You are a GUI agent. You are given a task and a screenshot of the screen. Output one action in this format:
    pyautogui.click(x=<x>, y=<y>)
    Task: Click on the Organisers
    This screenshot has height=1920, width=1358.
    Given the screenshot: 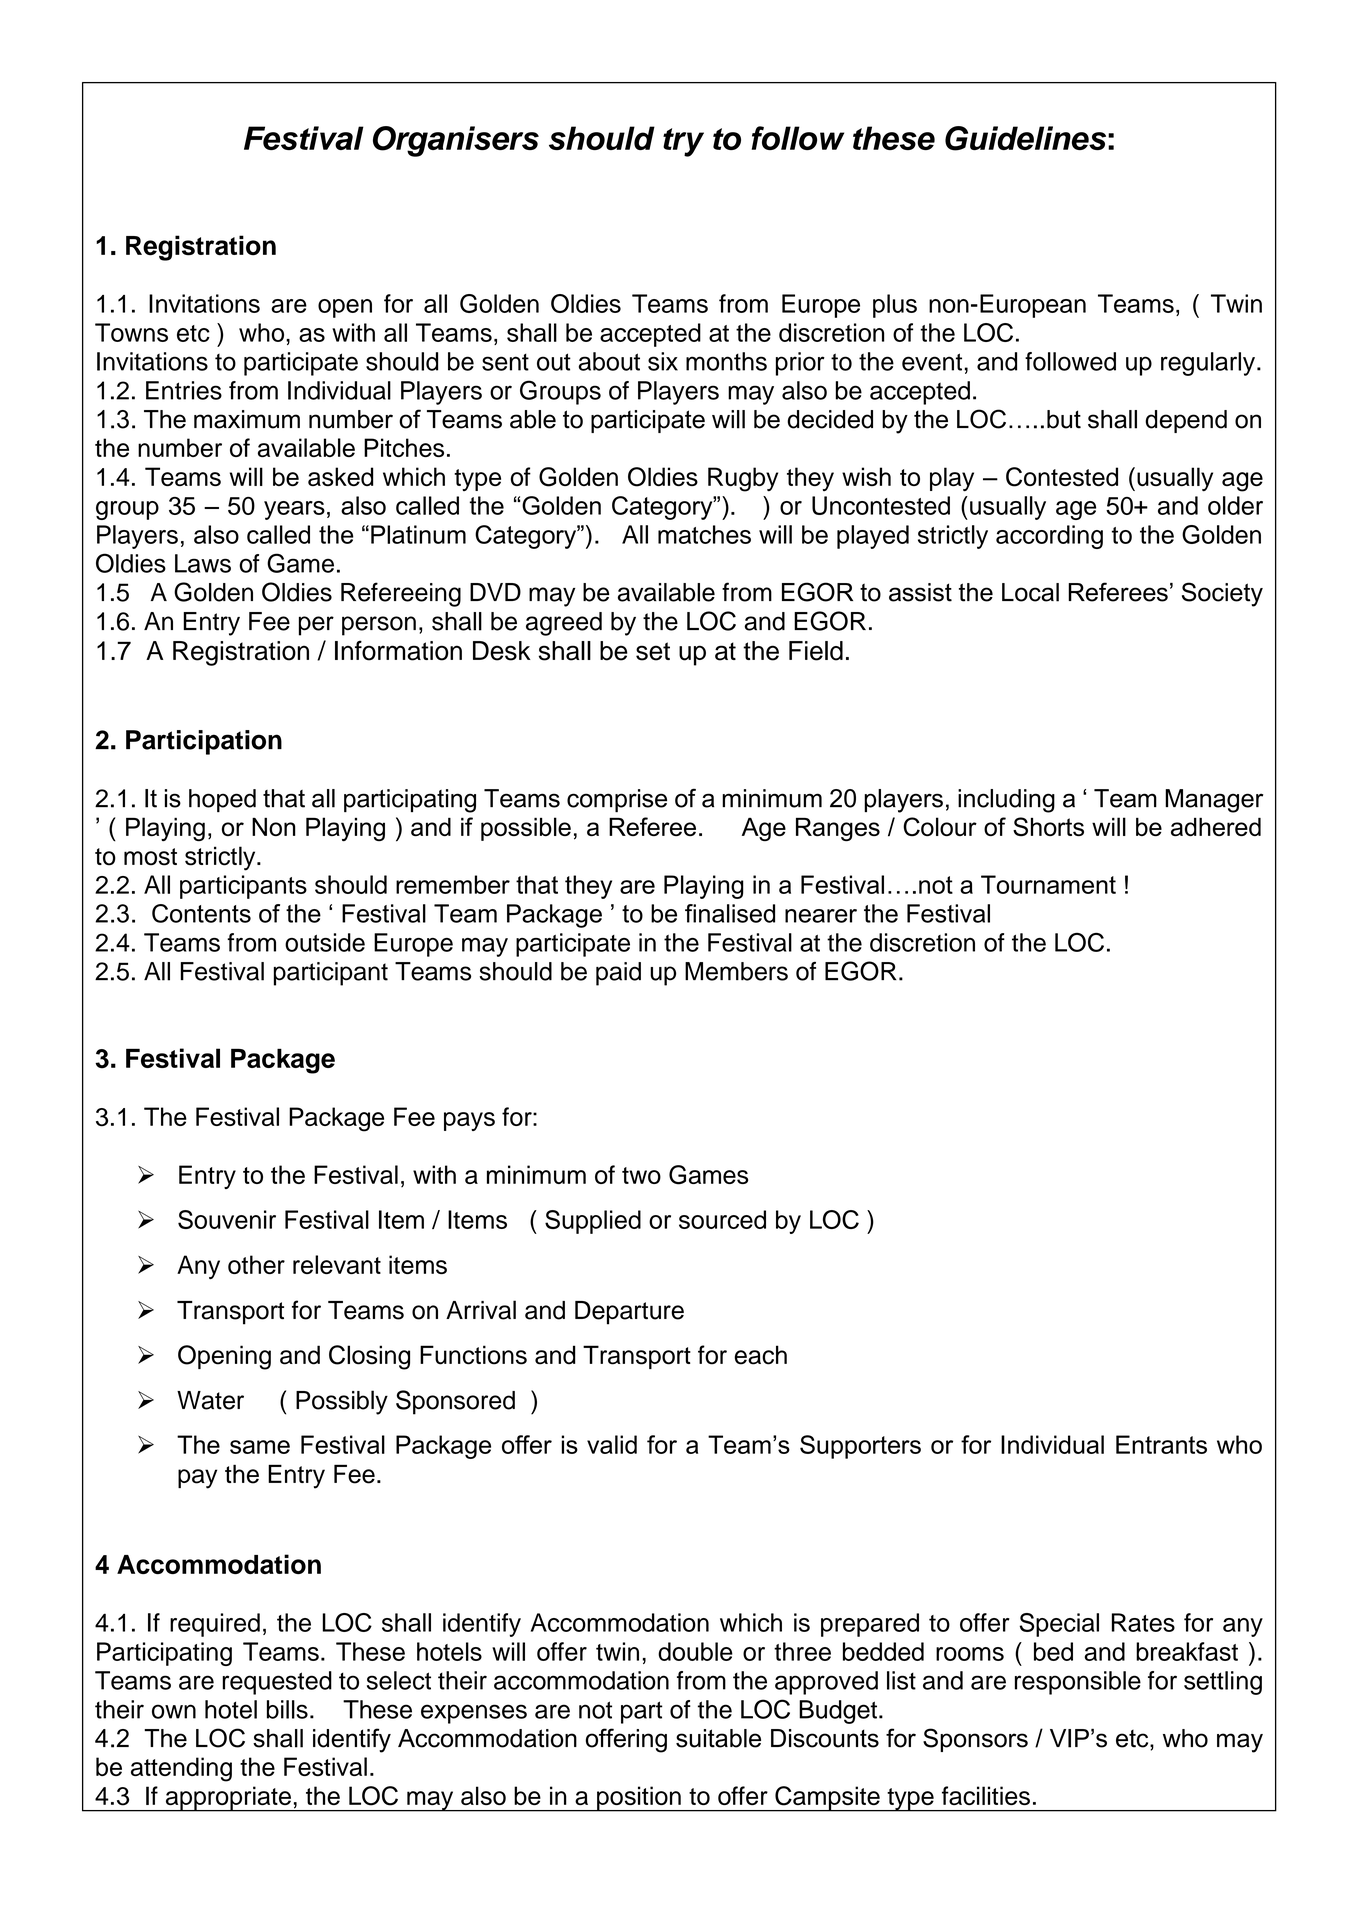 What is the action you would take?
    pyautogui.click(x=456, y=141)
